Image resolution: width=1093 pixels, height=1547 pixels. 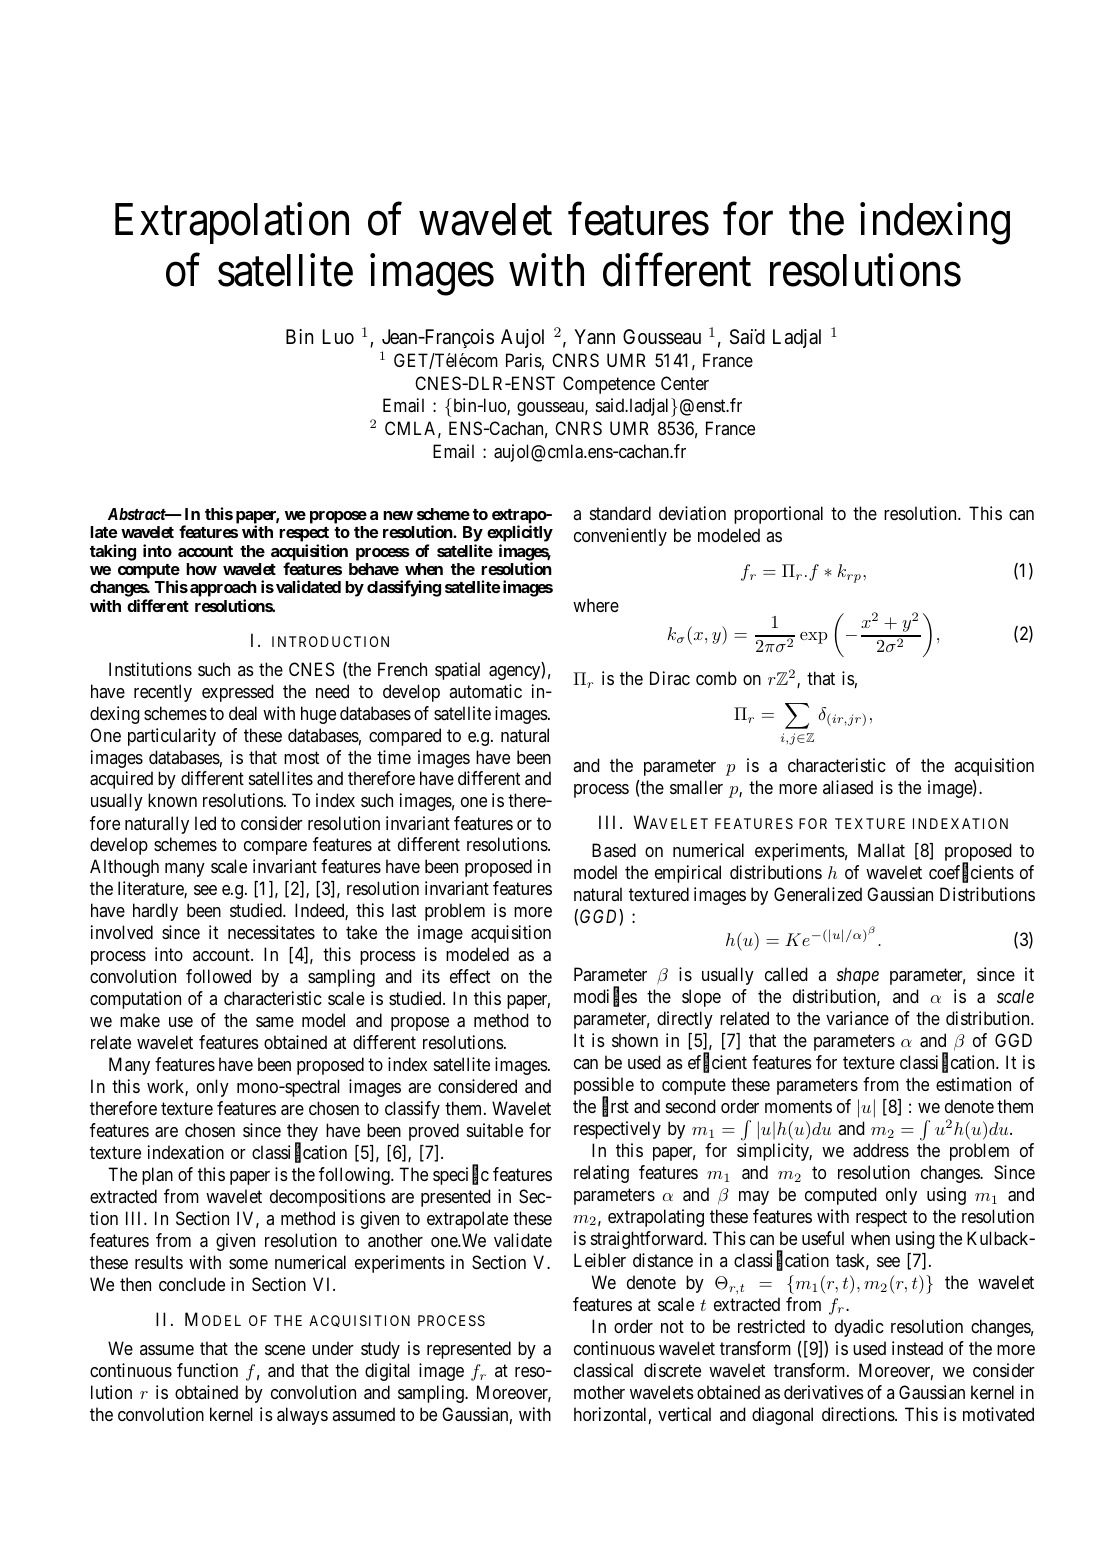 I want to click on shown, so click(x=635, y=1040).
